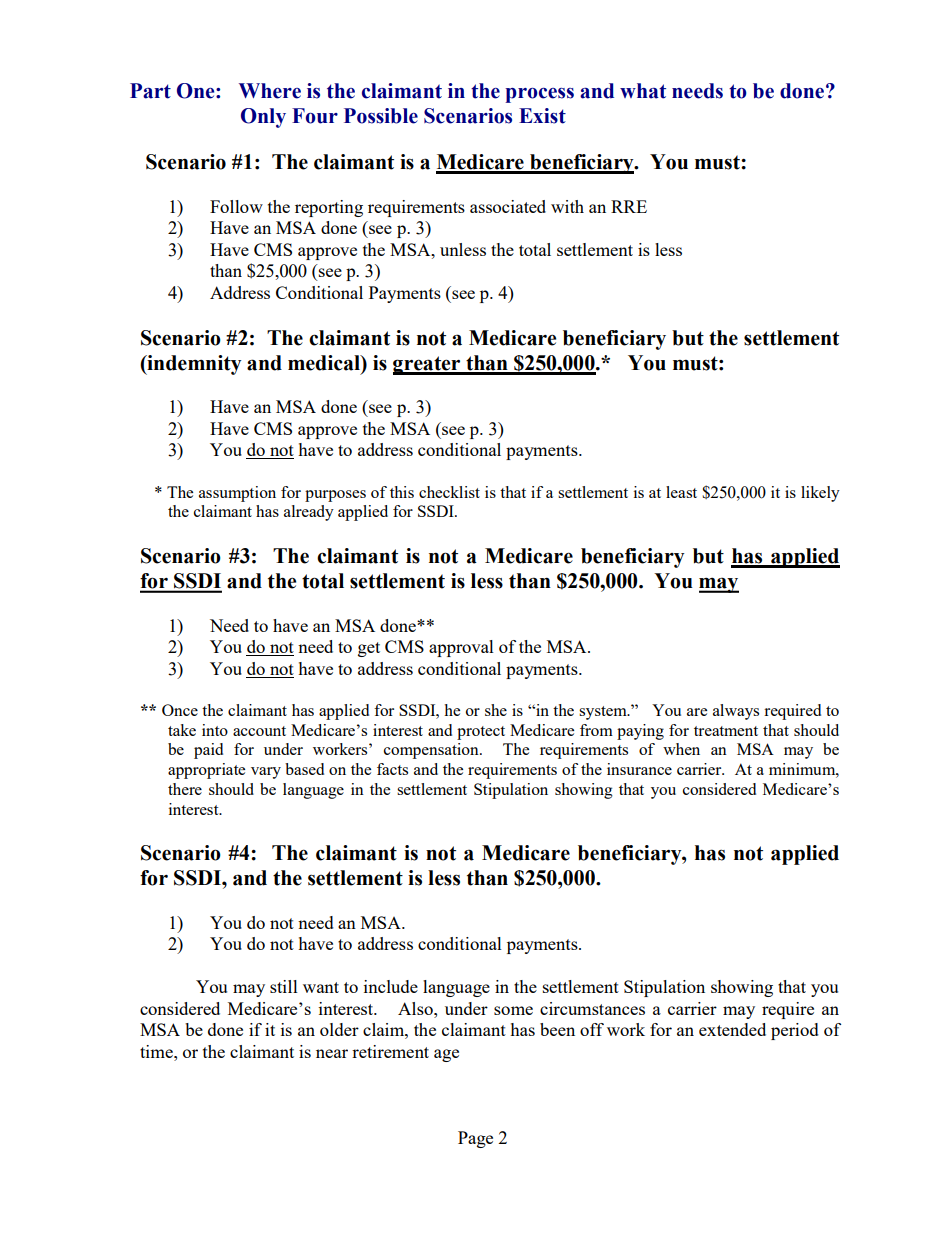 Image resolution: width=952 pixels, height=1233 pixels. What do you see at coordinates (736, 712) in the page?
I see `always` at bounding box center [736, 712].
